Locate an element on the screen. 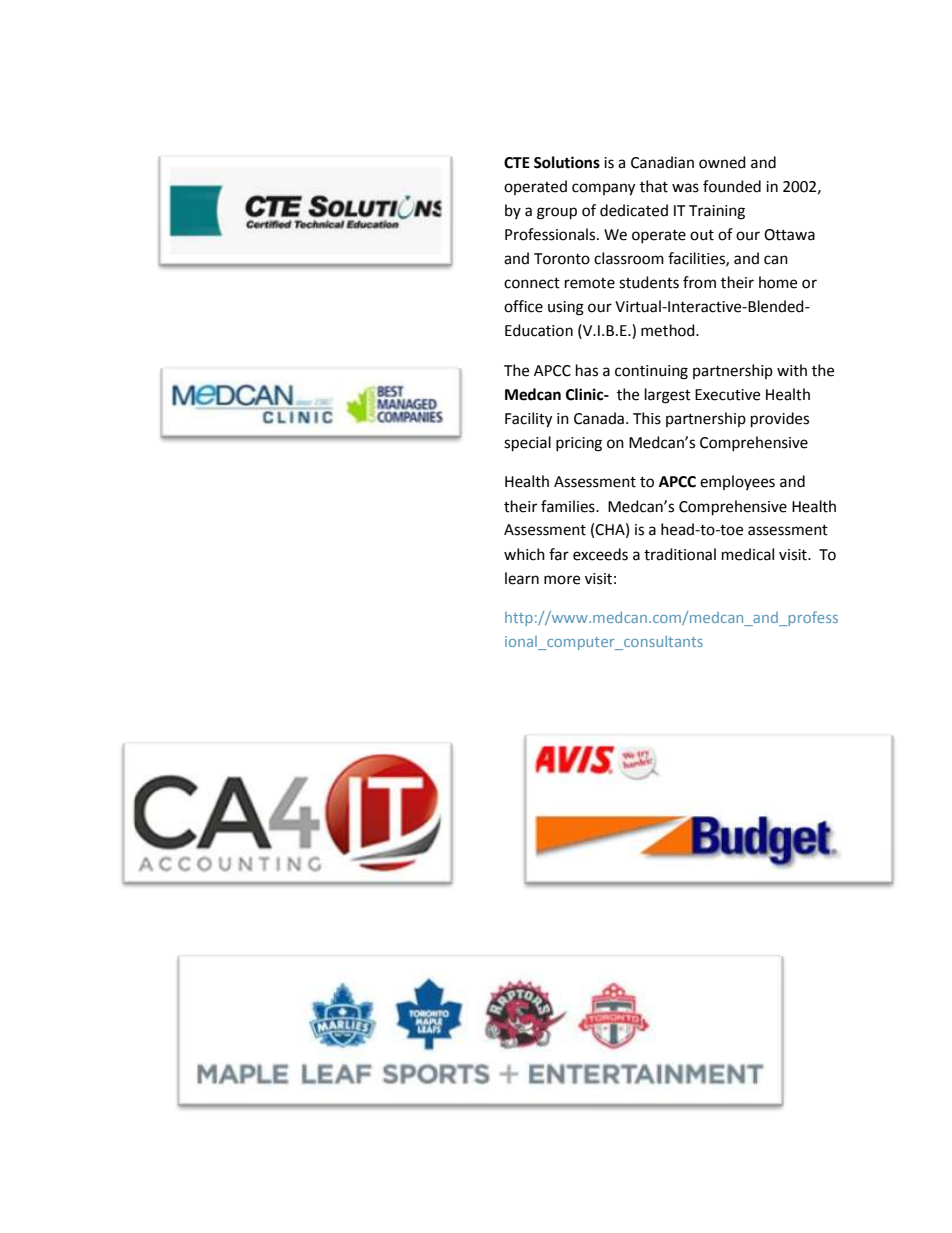 The width and height of the screenshot is (952, 1233). home is located at coordinates (778, 282).
